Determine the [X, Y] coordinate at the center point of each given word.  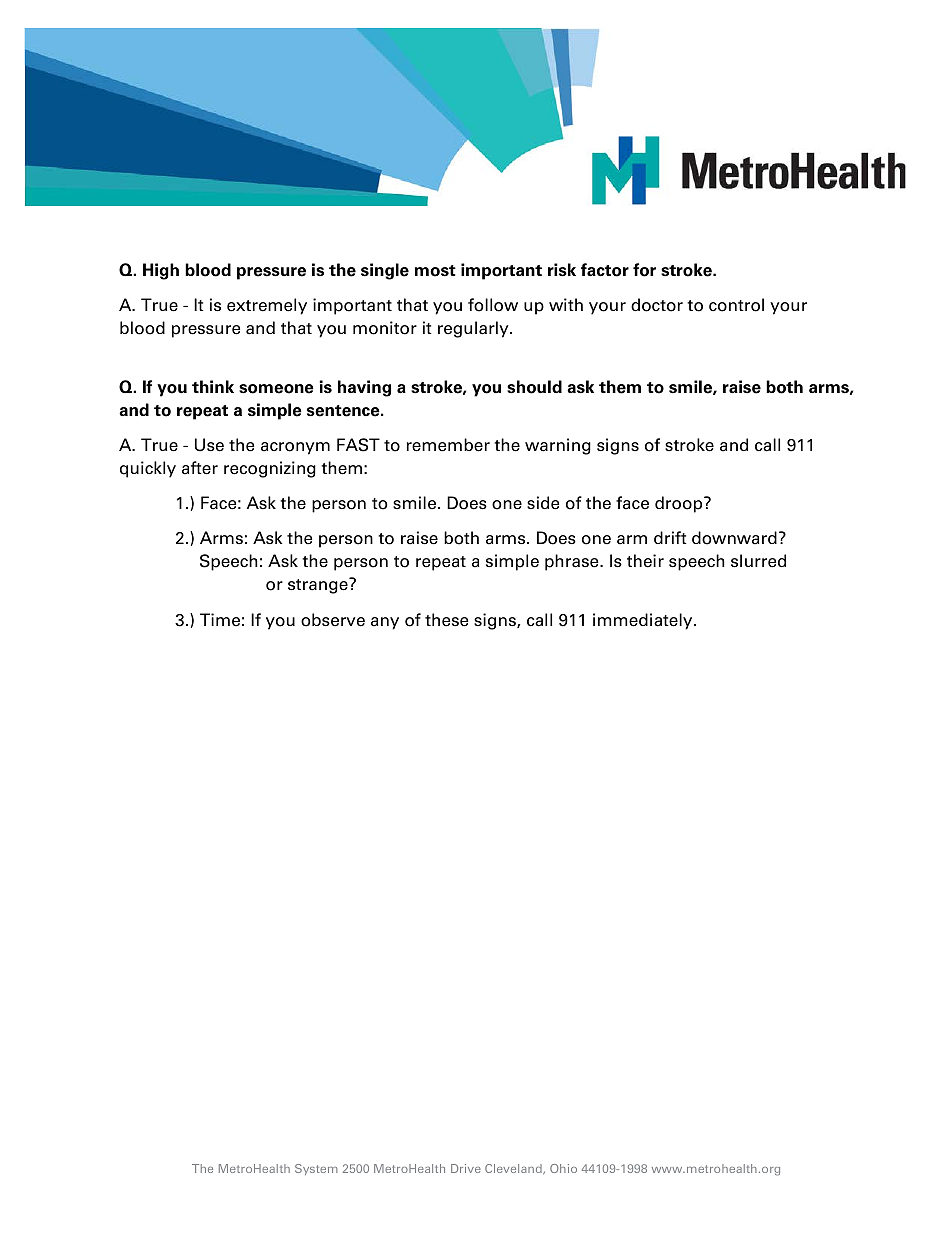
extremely [267, 306]
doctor [657, 305]
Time [220, 620]
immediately [644, 621]
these [446, 620]
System [316, 1169]
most [435, 271]
